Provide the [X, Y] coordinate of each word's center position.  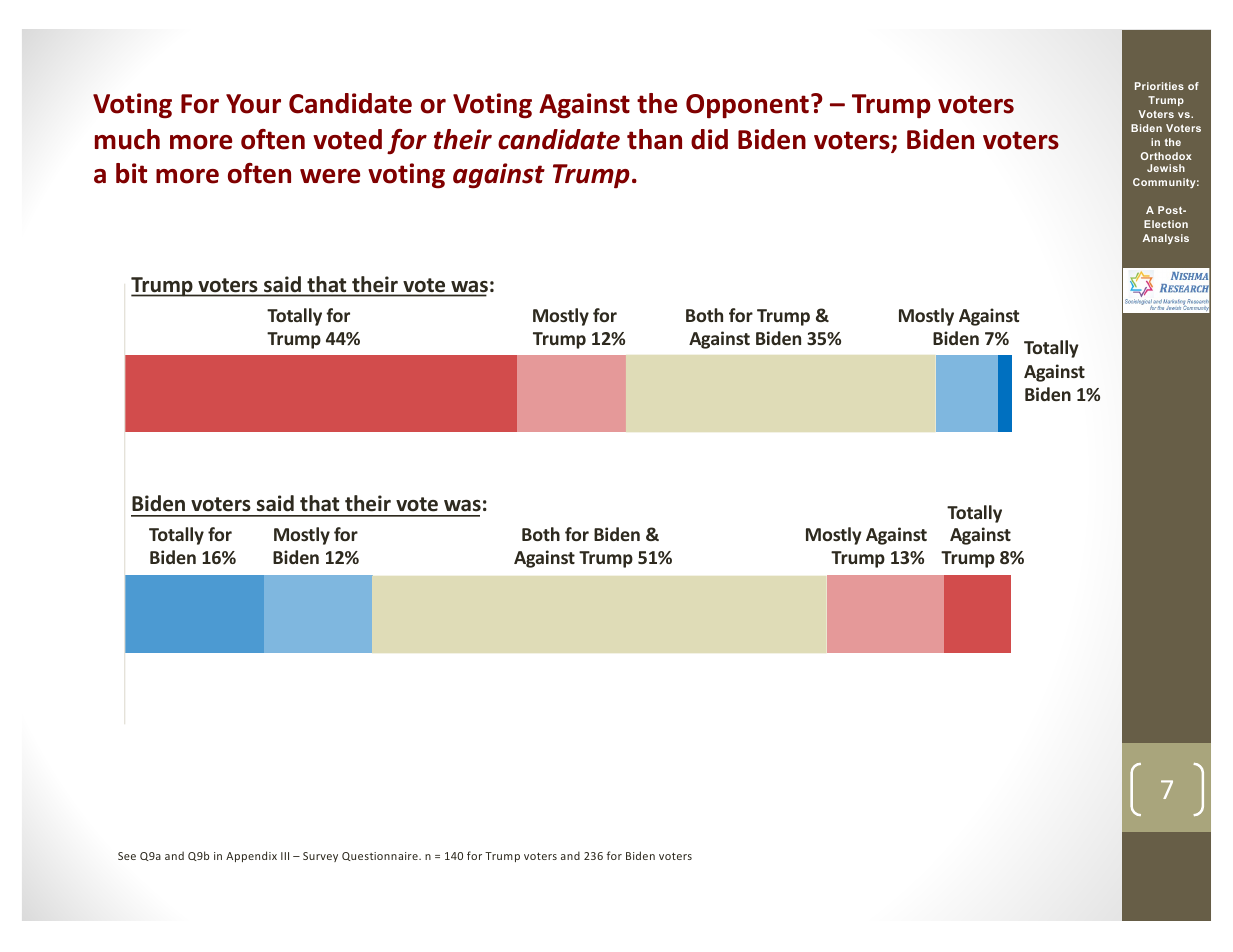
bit [131, 173]
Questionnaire [381, 856]
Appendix [251, 856]
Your [253, 104]
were [330, 176]
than [654, 139]
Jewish [1166, 168]
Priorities [1159, 86]
